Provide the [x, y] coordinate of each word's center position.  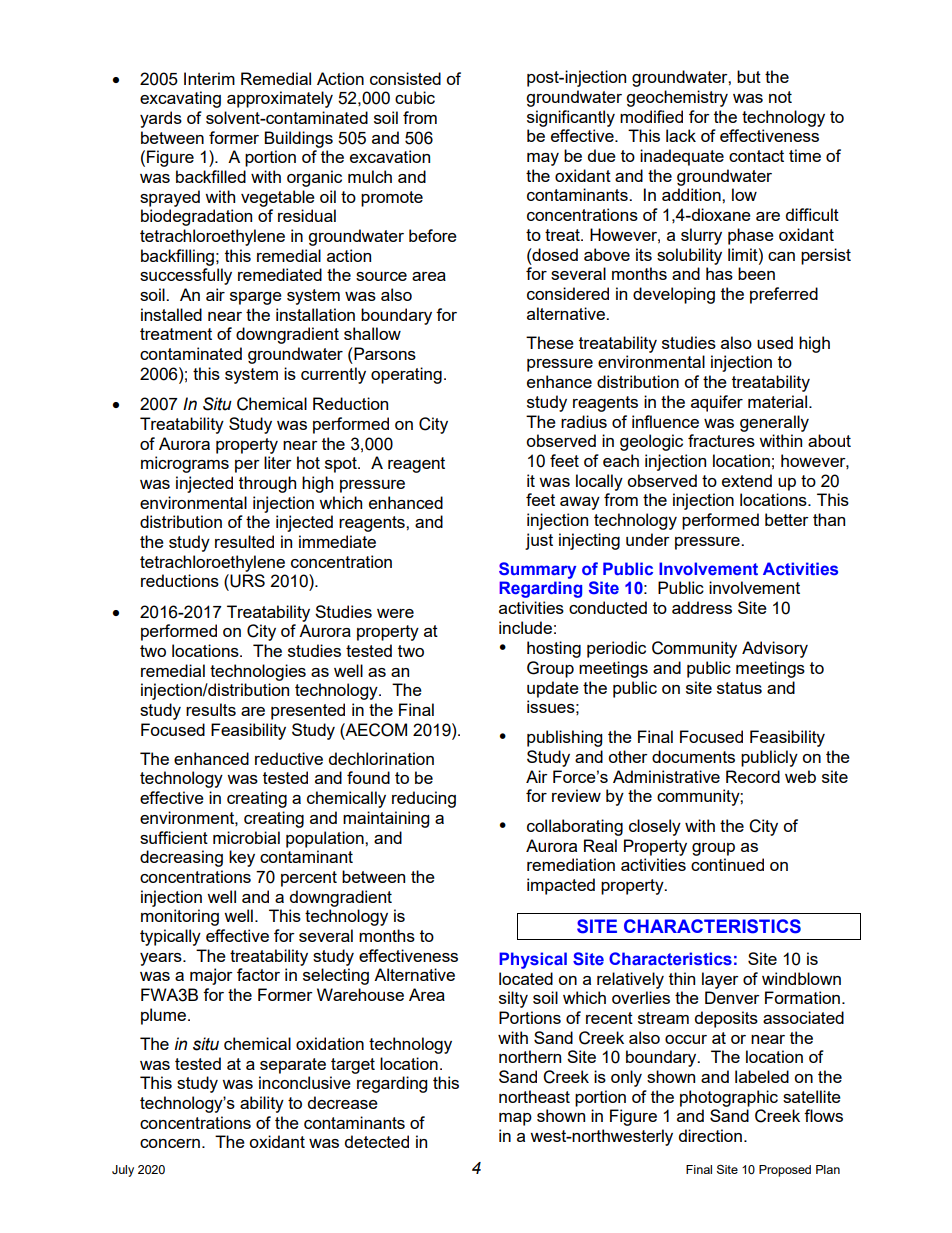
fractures [721, 440]
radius [584, 421]
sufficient [174, 837]
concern [170, 1143]
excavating [180, 99]
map [515, 1119]
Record [753, 776]
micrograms [185, 464]
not [780, 97]
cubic [415, 97]
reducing [424, 799]
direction [710, 1135]
